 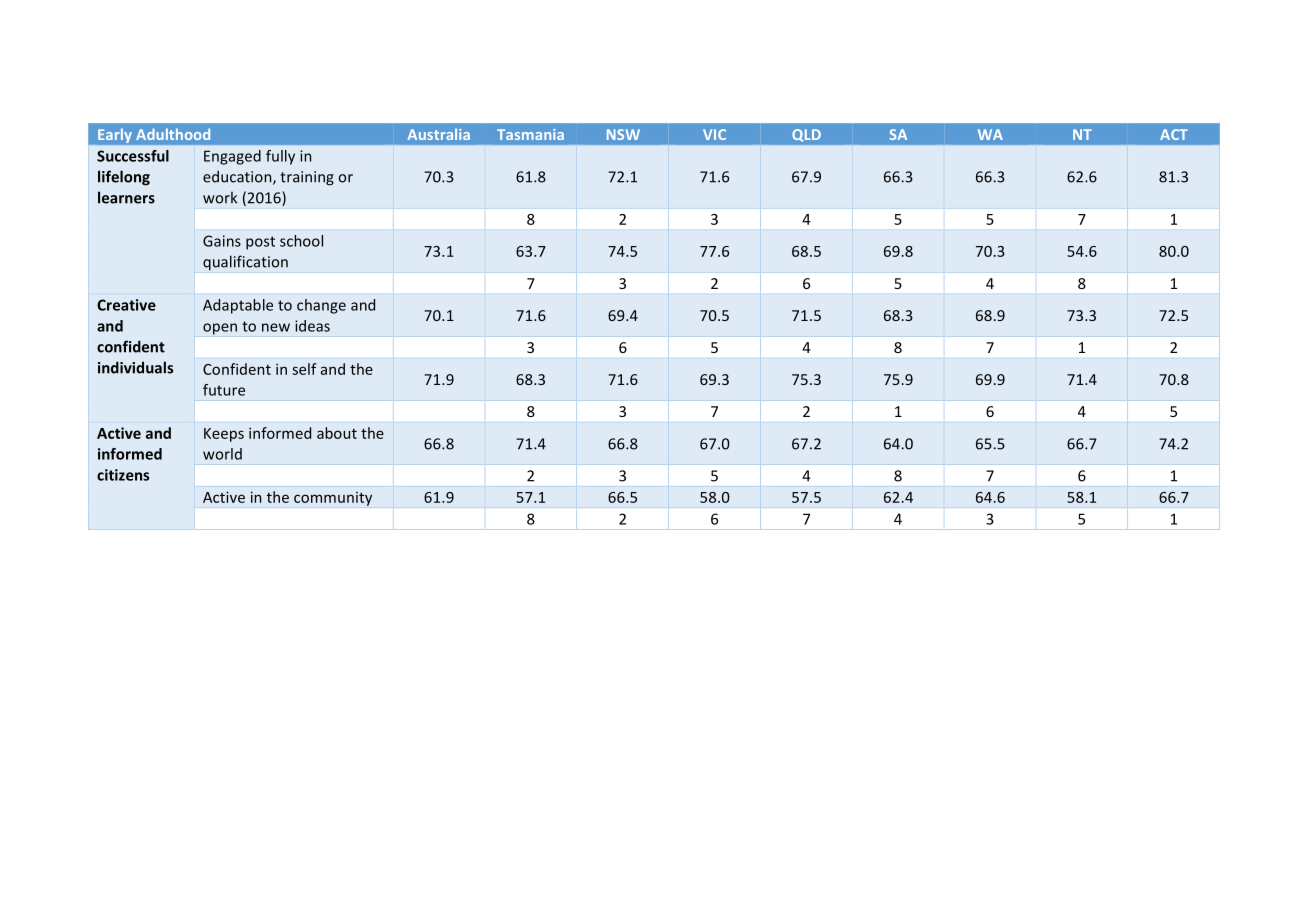 What do you see at coordinates (301, 241) in the page?
I see `school` at bounding box center [301, 241].
